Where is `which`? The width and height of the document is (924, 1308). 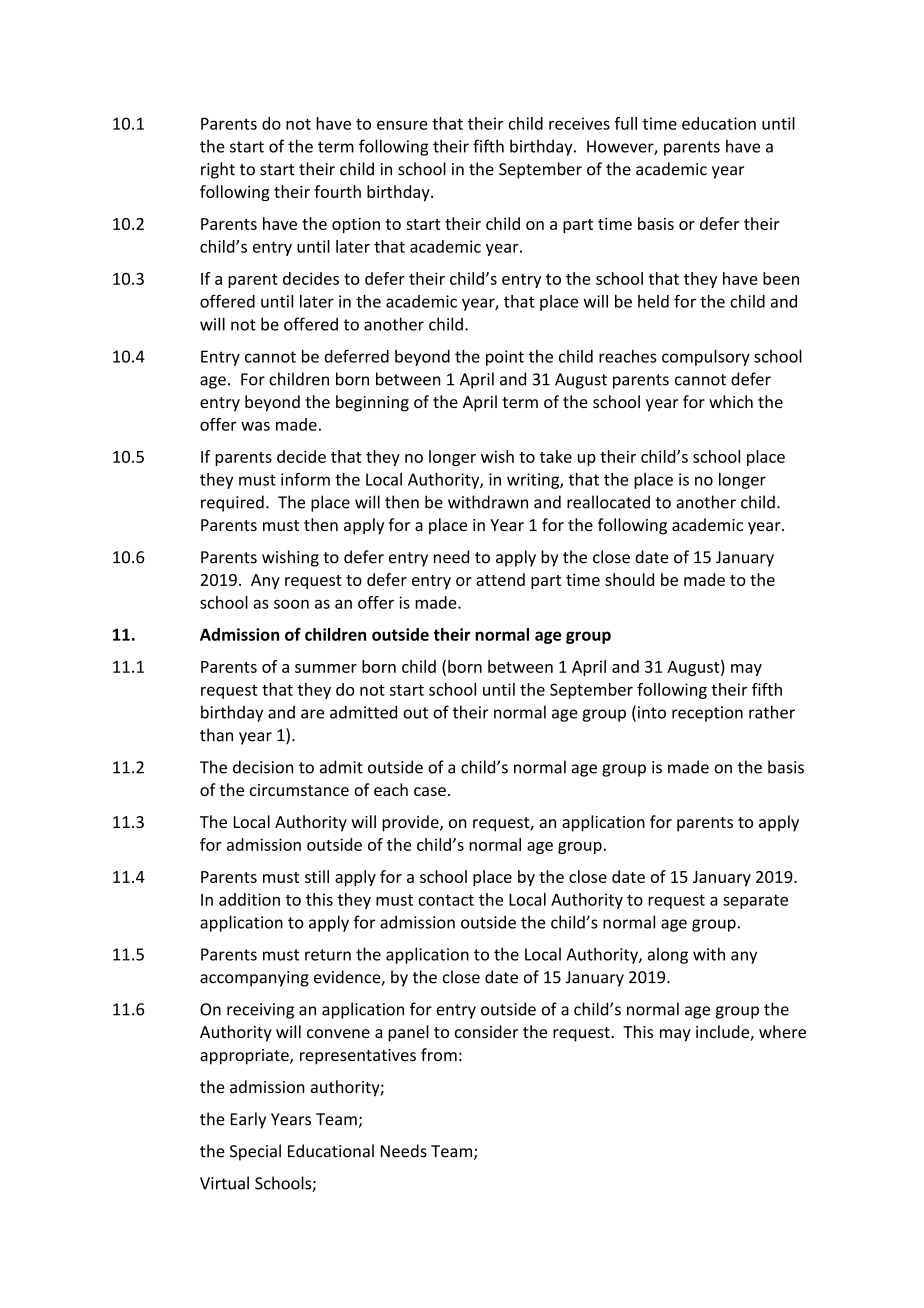 which is located at coordinates (731, 401).
